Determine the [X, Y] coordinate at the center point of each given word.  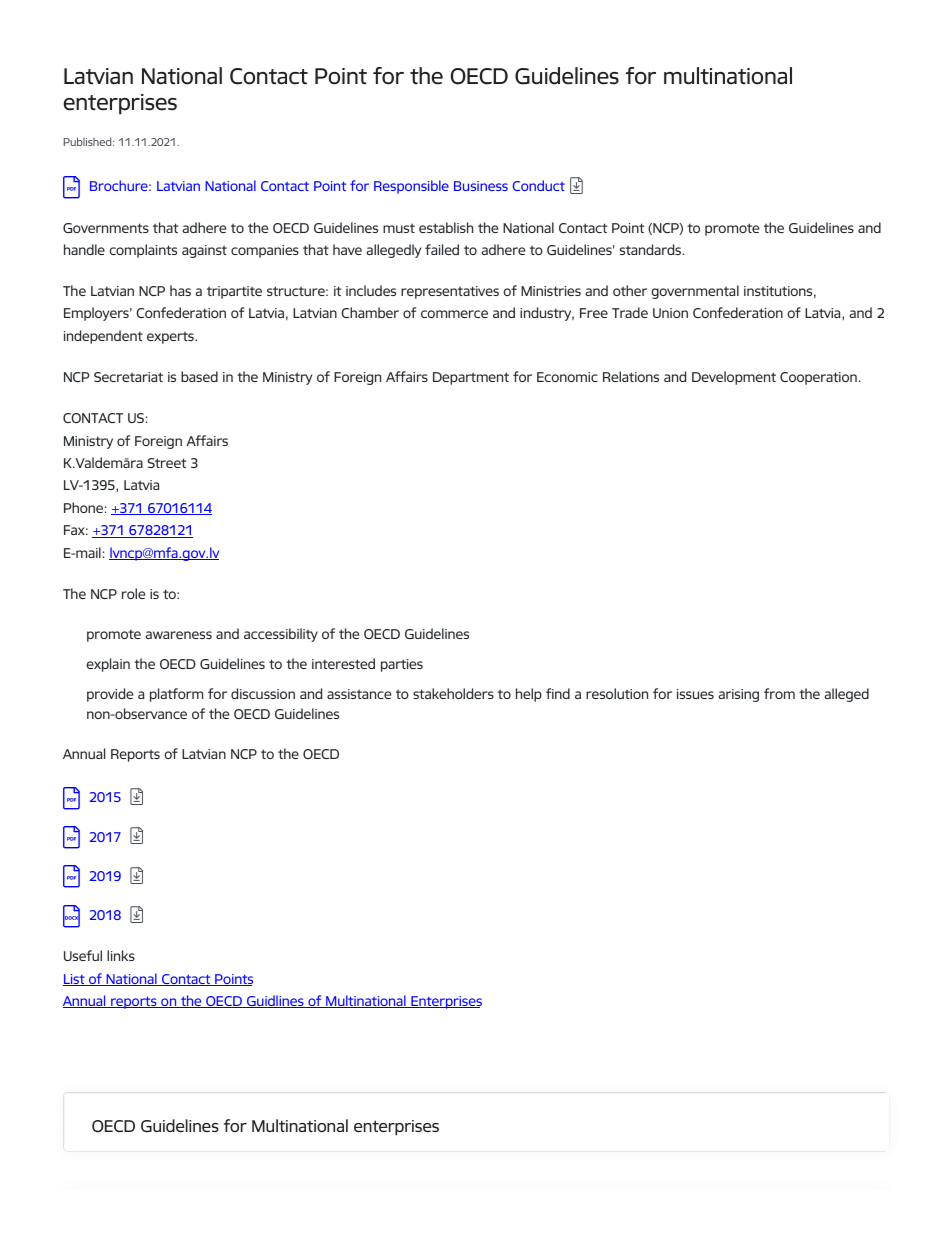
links [121, 955]
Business [481, 186]
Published [89, 141]
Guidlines [275, 1001]
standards [652, 249]
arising [739, 695]
